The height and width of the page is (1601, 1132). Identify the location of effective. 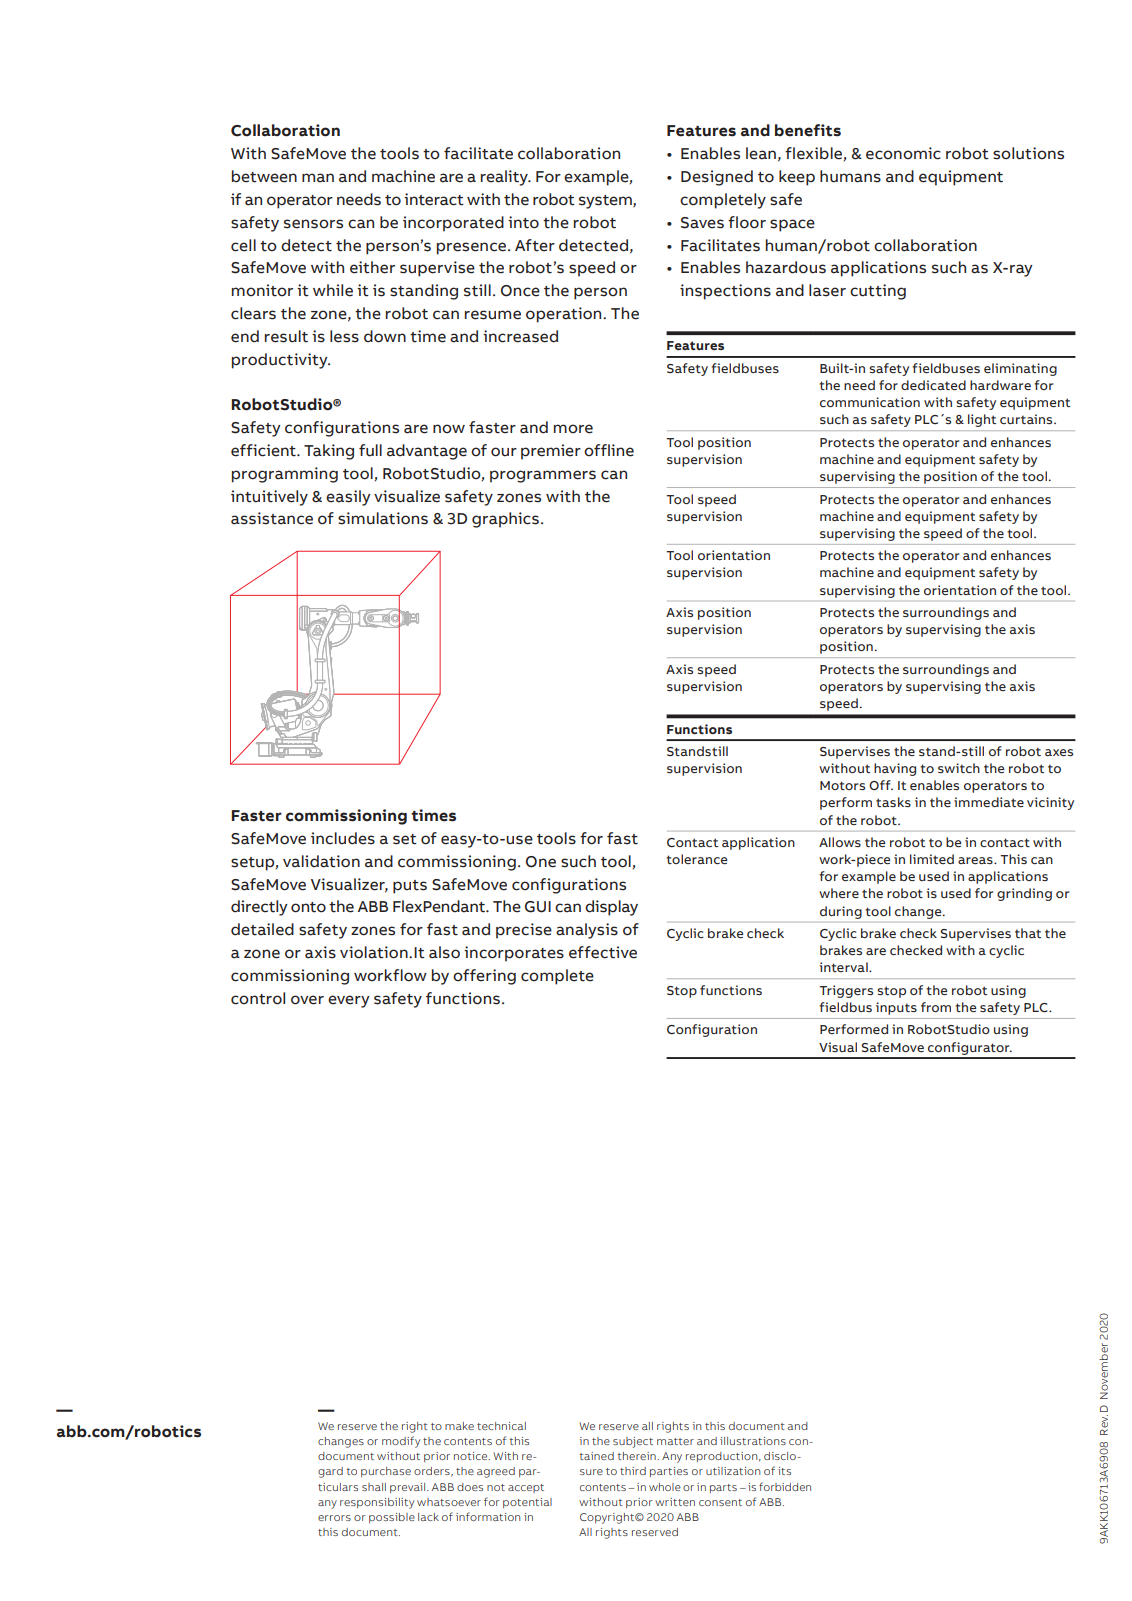
(603, 952).
